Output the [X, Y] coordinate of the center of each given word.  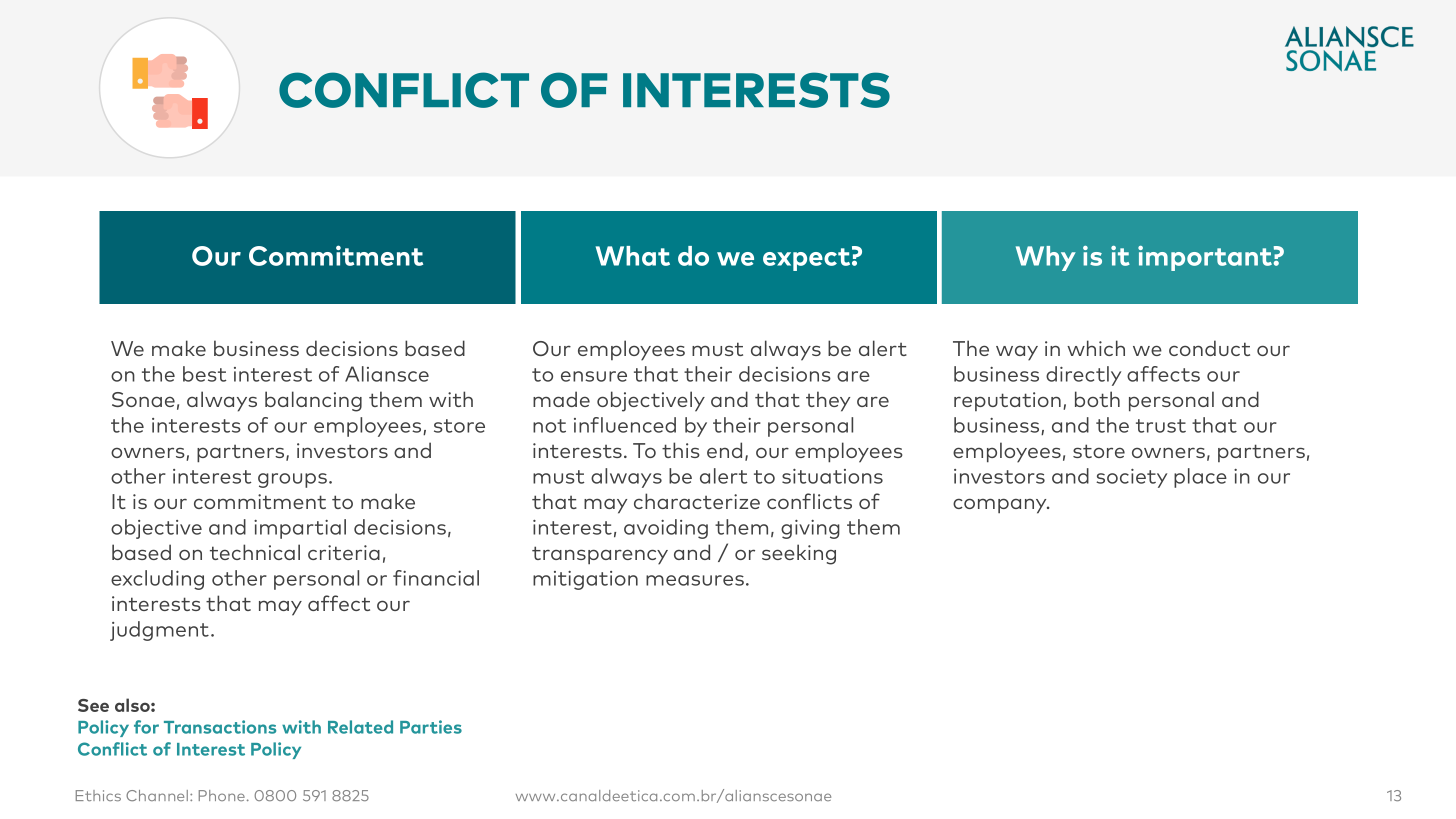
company [1001, 506]
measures [695, 580]
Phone [222, 795]
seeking [799, 554]
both [1097, 399]
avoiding [666, 529]
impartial [300, 529]
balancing [313, 401]
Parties [431, 727]
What [633, 256]
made [561, 399]
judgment [159, 631]
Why [1046, 258]
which [1096, 348]
